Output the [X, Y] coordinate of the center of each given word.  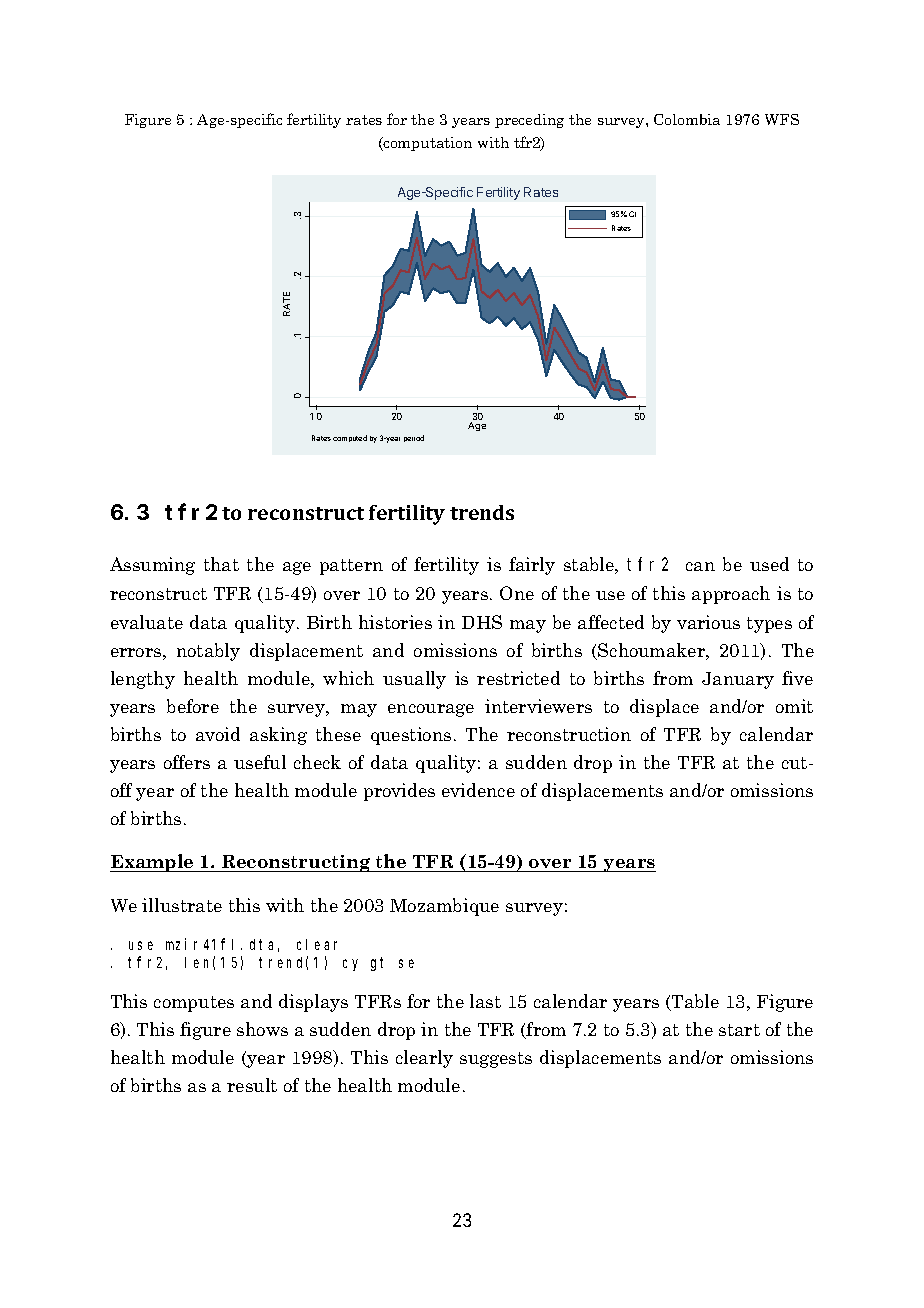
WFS [782, 119]
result [252, 1085]
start [739, 1030]
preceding [529, 121]
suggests [496, 1060]
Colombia [687, 119]
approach [731, 595]
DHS [482, 622]
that [221, 564]
